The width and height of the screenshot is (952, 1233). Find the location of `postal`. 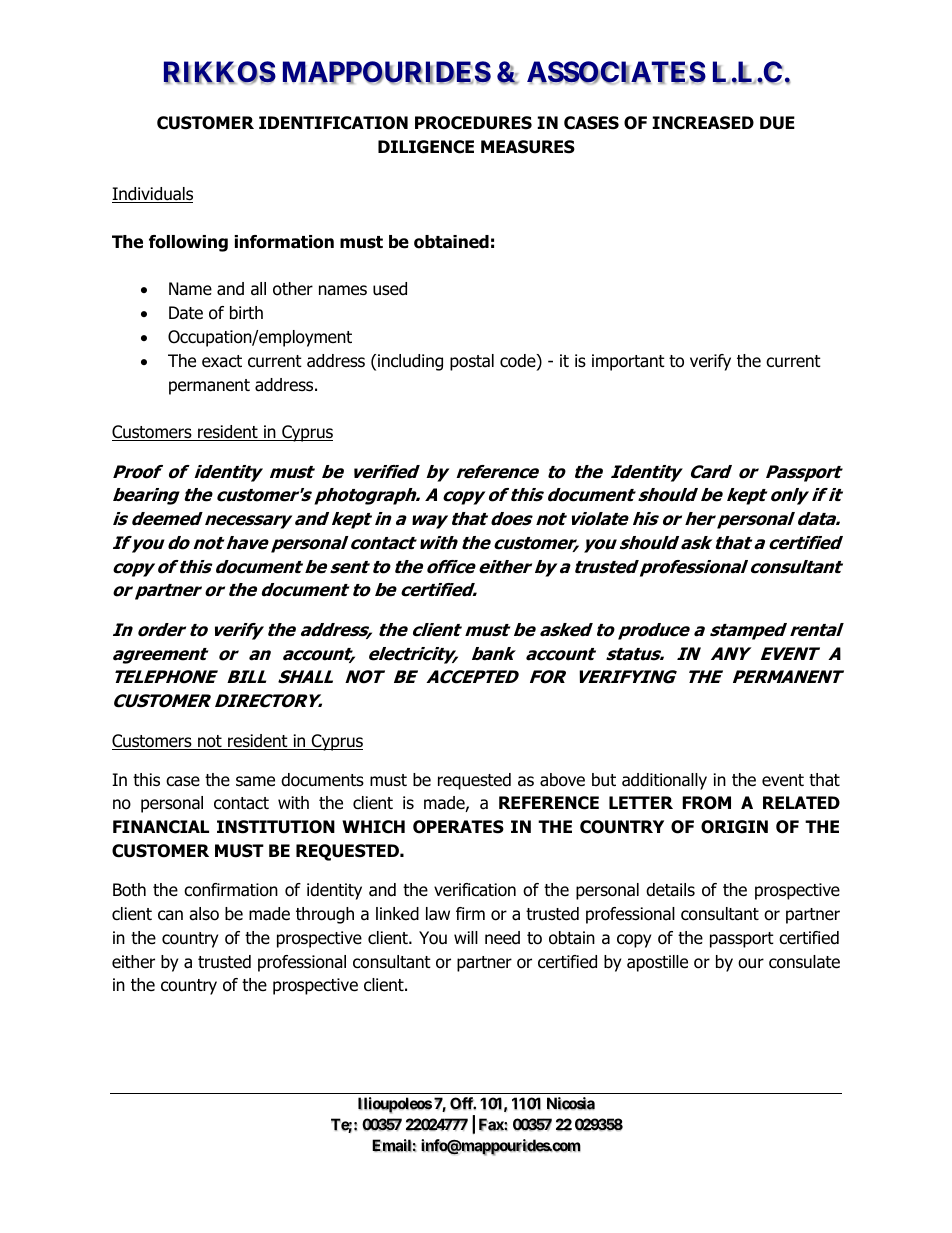

postal is located at coordinates (472, 362).
